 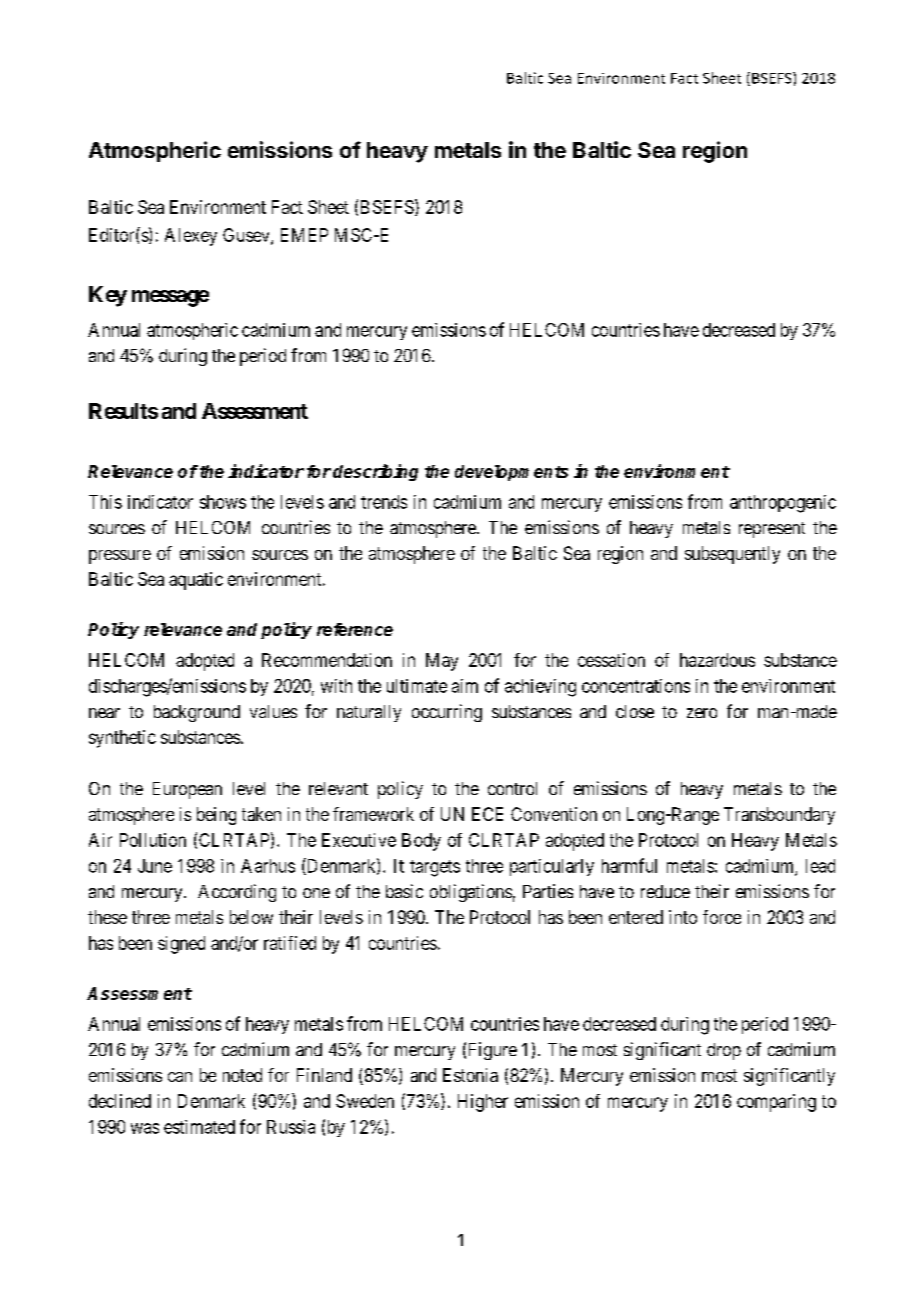 I want to click on Alexey, so click(x=191, y=237).
